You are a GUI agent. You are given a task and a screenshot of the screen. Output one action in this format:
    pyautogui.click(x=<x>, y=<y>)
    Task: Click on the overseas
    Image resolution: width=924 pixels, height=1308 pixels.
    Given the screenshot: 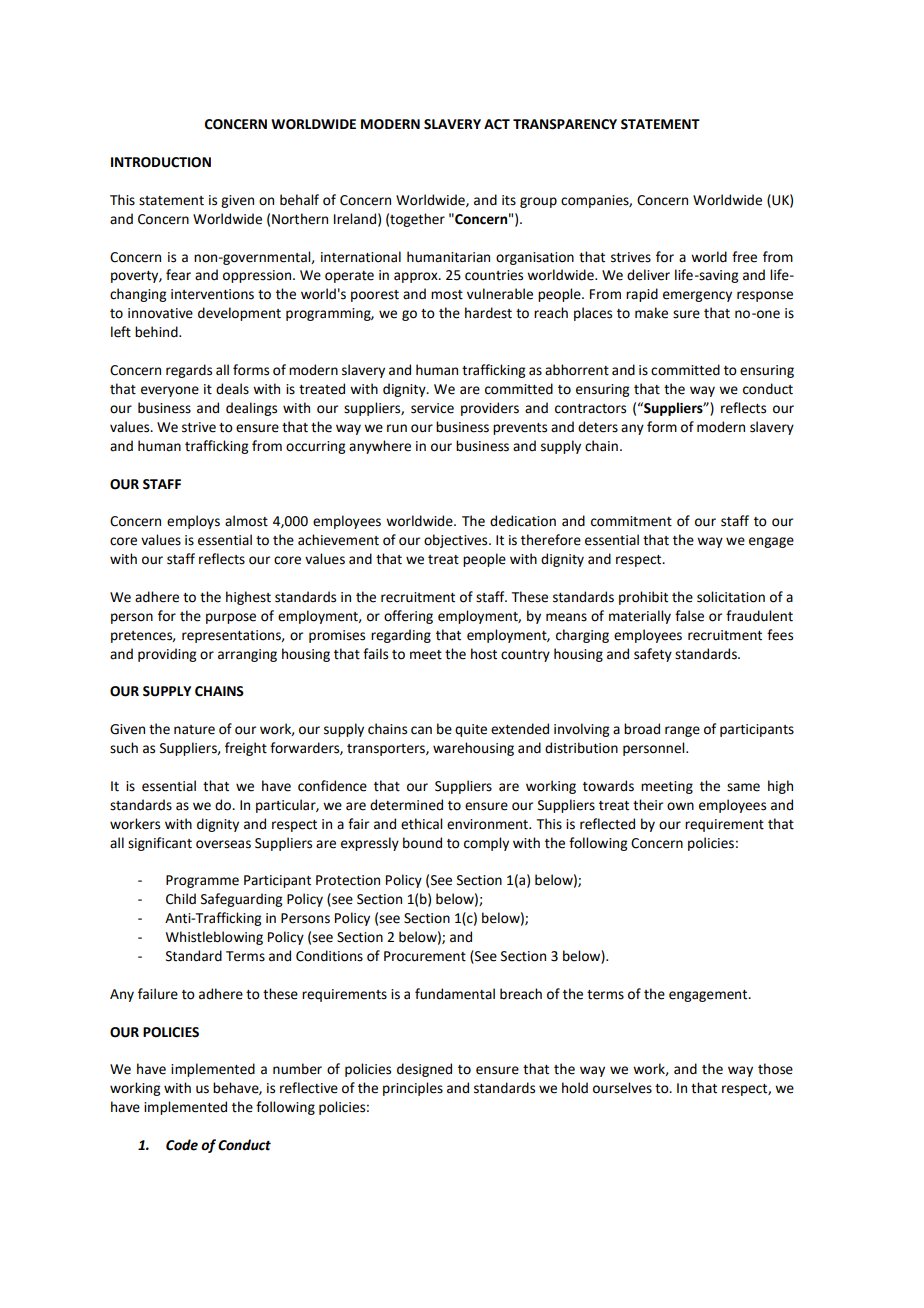 What is the action you would take?
    pyautogui.click(x=223, y=844)
